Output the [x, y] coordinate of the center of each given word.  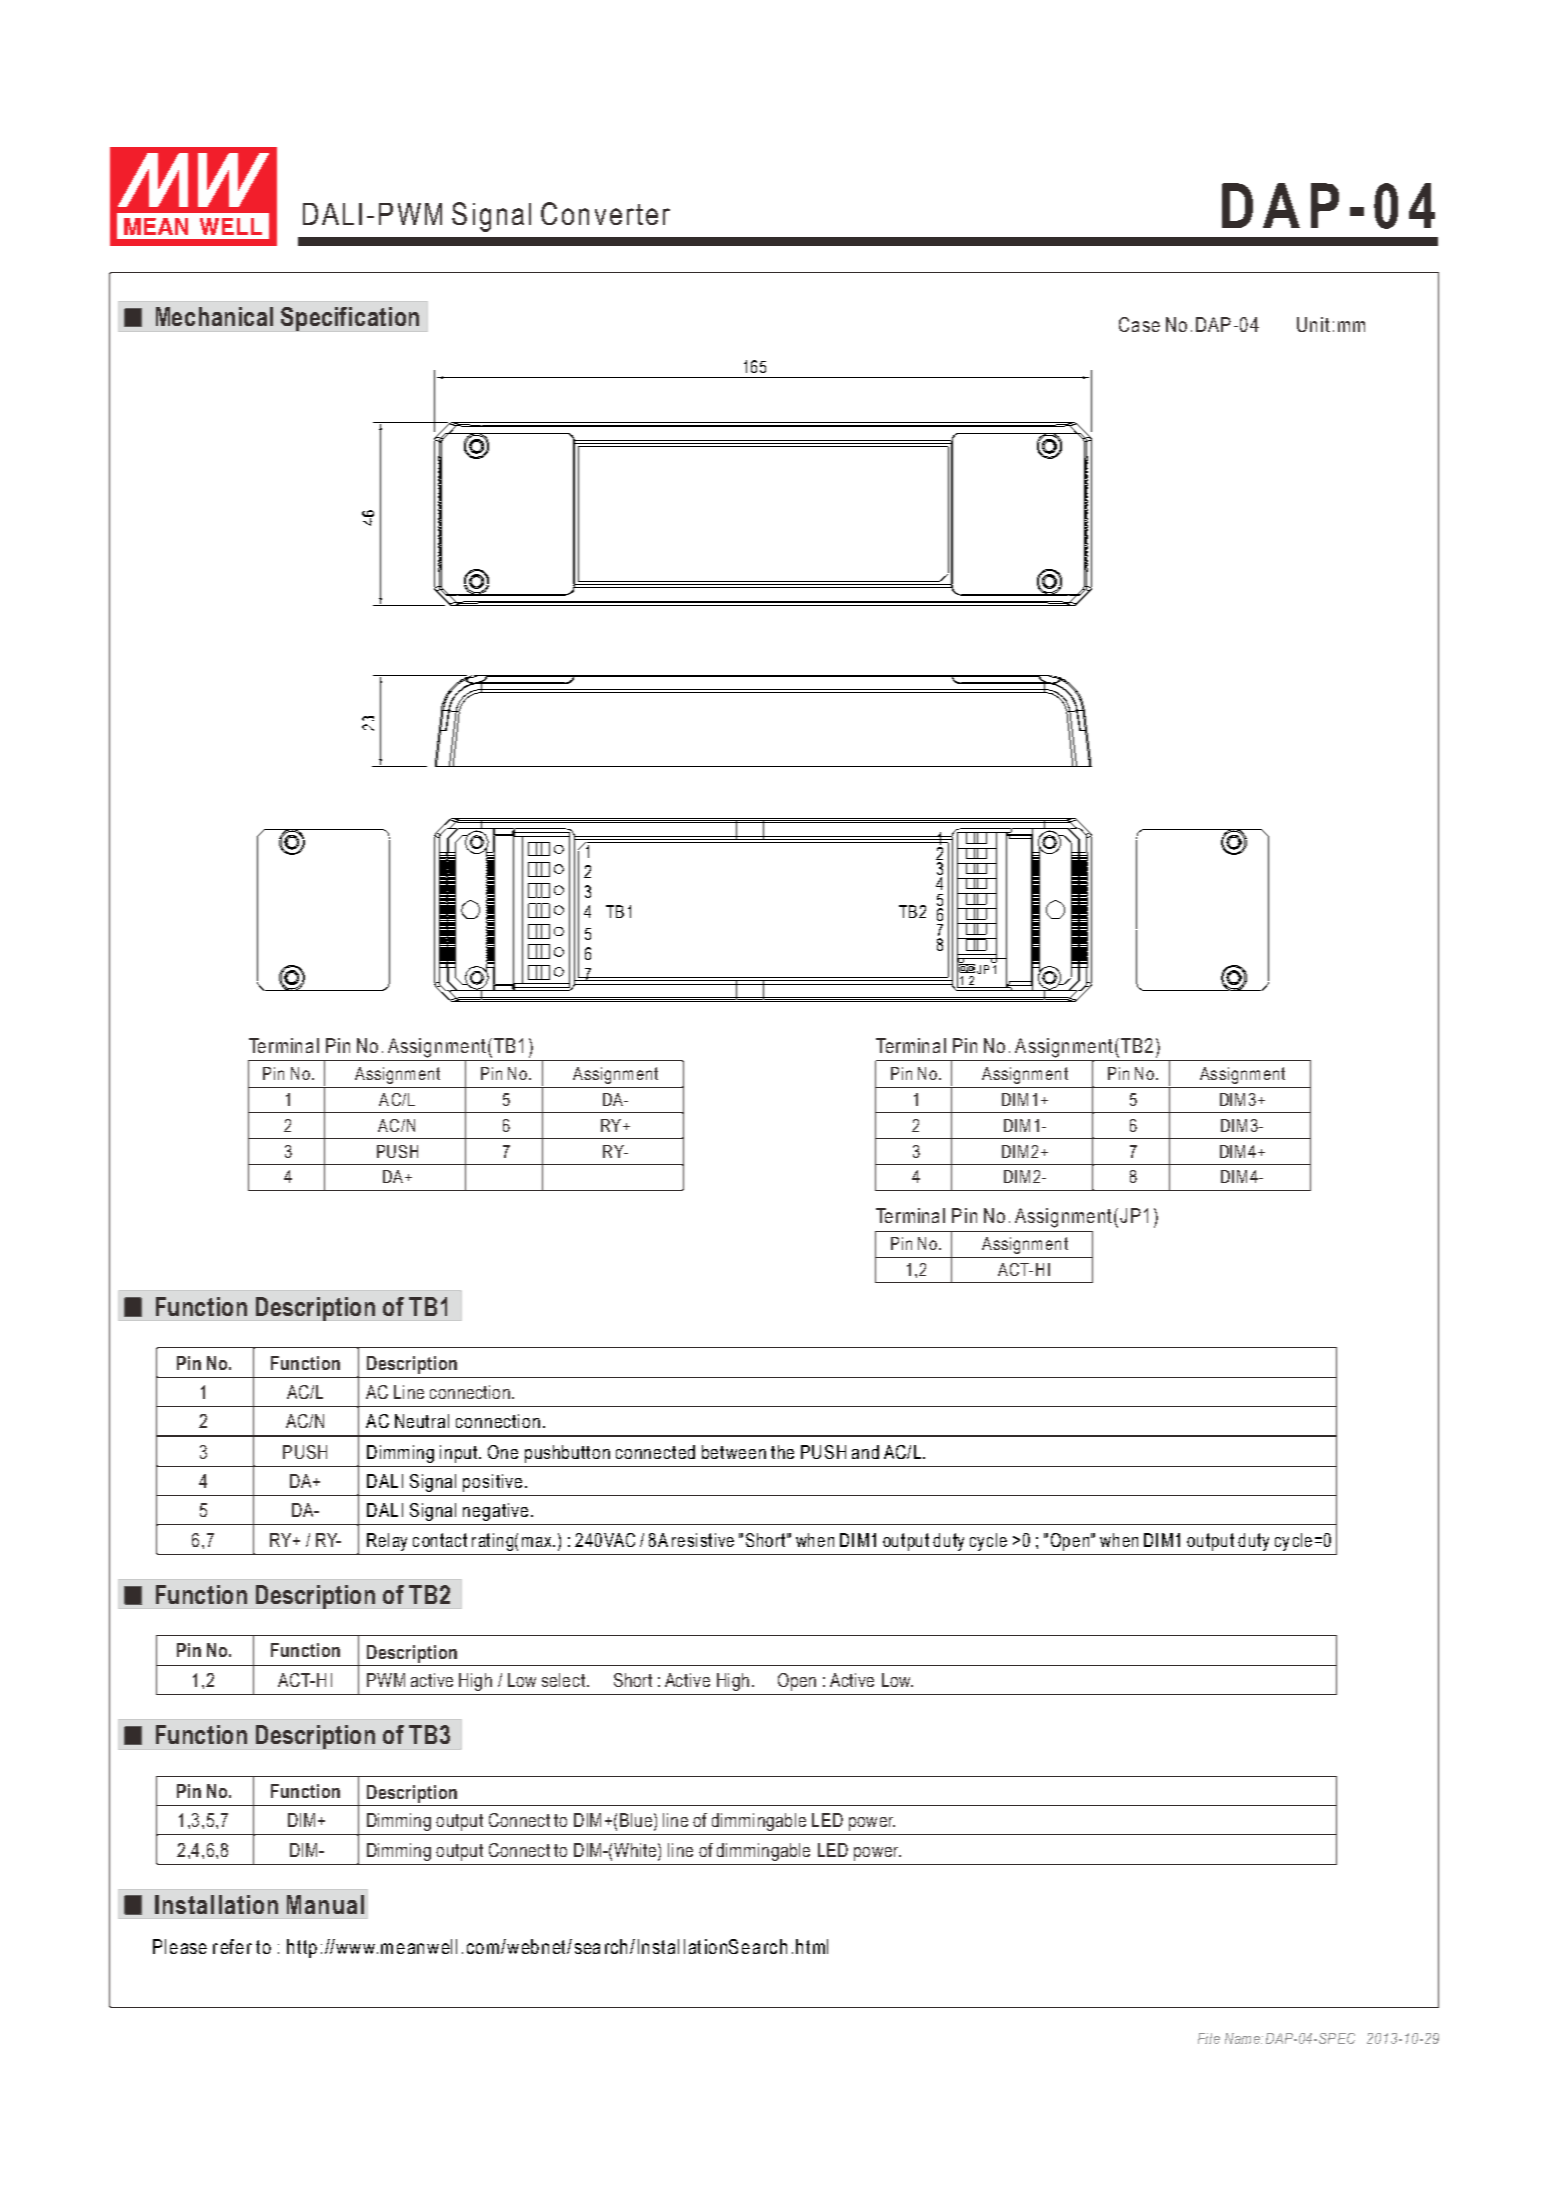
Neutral [422, 1421]
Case [1139, 324]
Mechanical [214, 316]
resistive [703, 1540]
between [734, 1452]
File [1209, 2038]
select [565, 1680]
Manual [325, 1904]
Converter [605, 213]
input [460, 1454]
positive [492, 1483]
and [865, 1452]
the [782, 1452]
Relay [387, 1542]
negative [495, 1512]
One [503, 1452]
